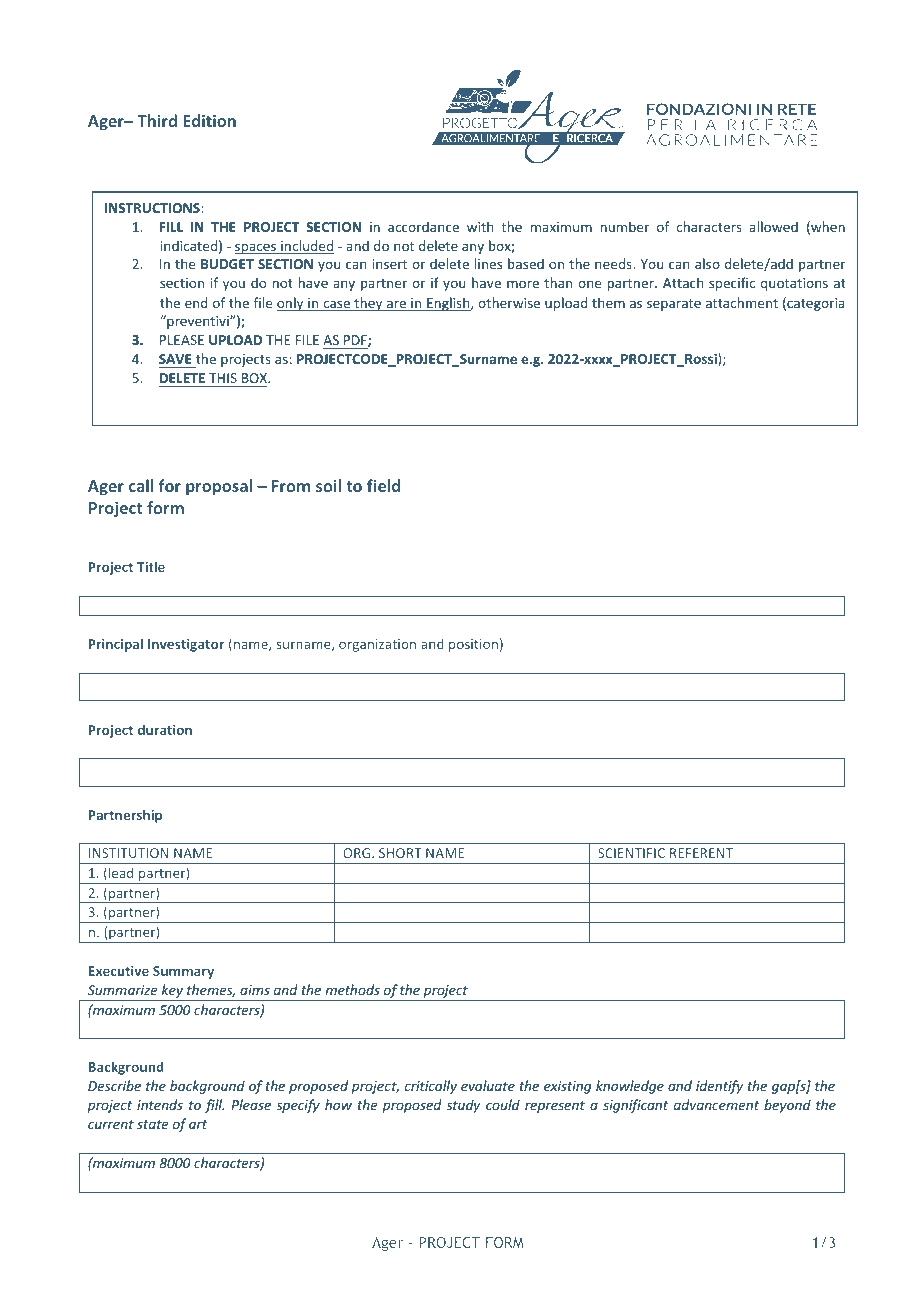 This screenshot has width=924, height=1308. Describe the element at coordinates (186, 645) in the screenshot. I see `Investigator` at that location.
